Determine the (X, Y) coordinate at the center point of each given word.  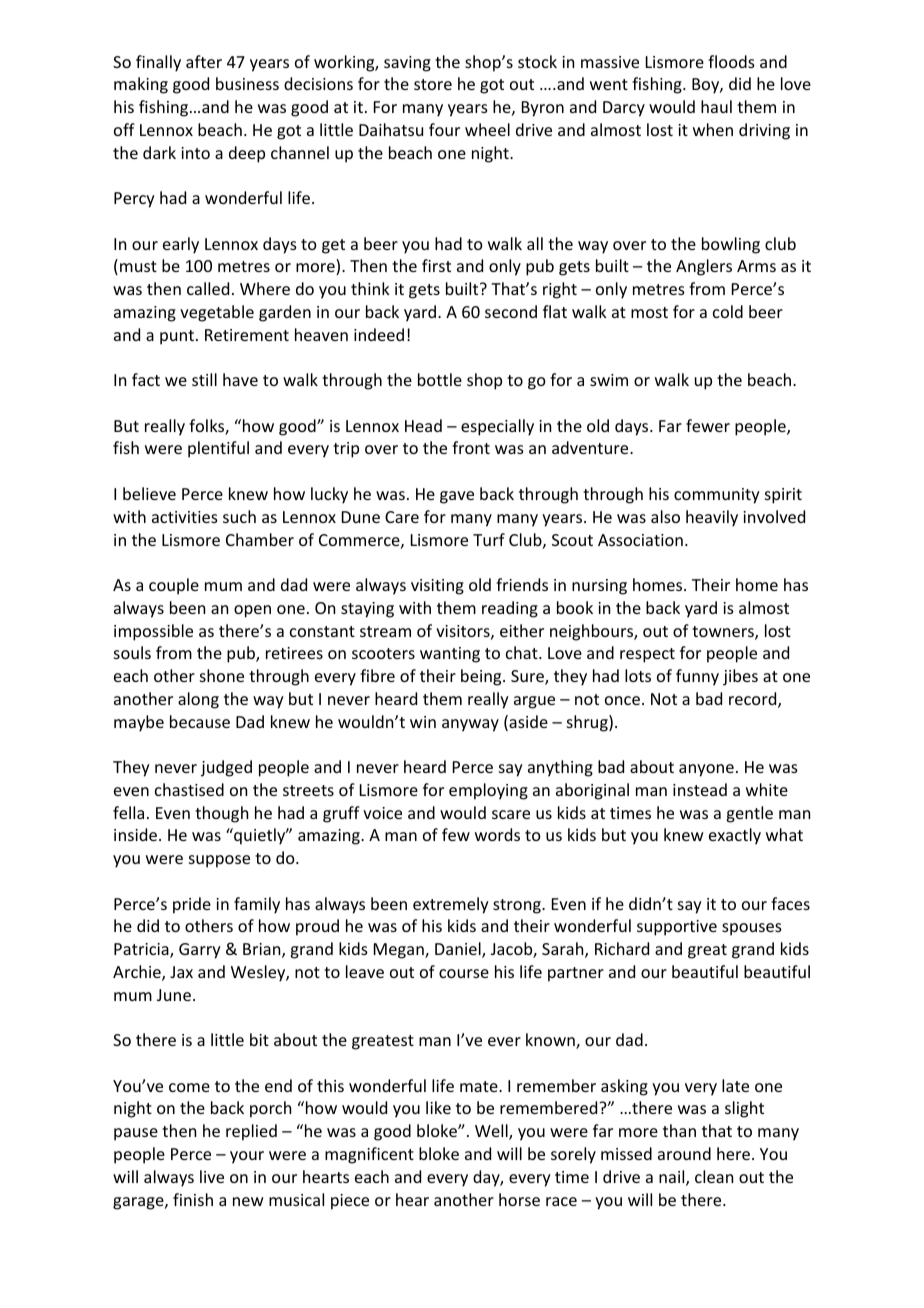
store (433, 84)
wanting (450, 655)
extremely (451, 905)
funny (697, 677)
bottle (440, 379)
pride (192, 905)
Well (492, 1132)
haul (716, 106)
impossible (153, 632)
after (204, 61)
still (204, 379)
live (212, 1176)
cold (728, 311)
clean (714, 1176)
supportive (677, 928)
